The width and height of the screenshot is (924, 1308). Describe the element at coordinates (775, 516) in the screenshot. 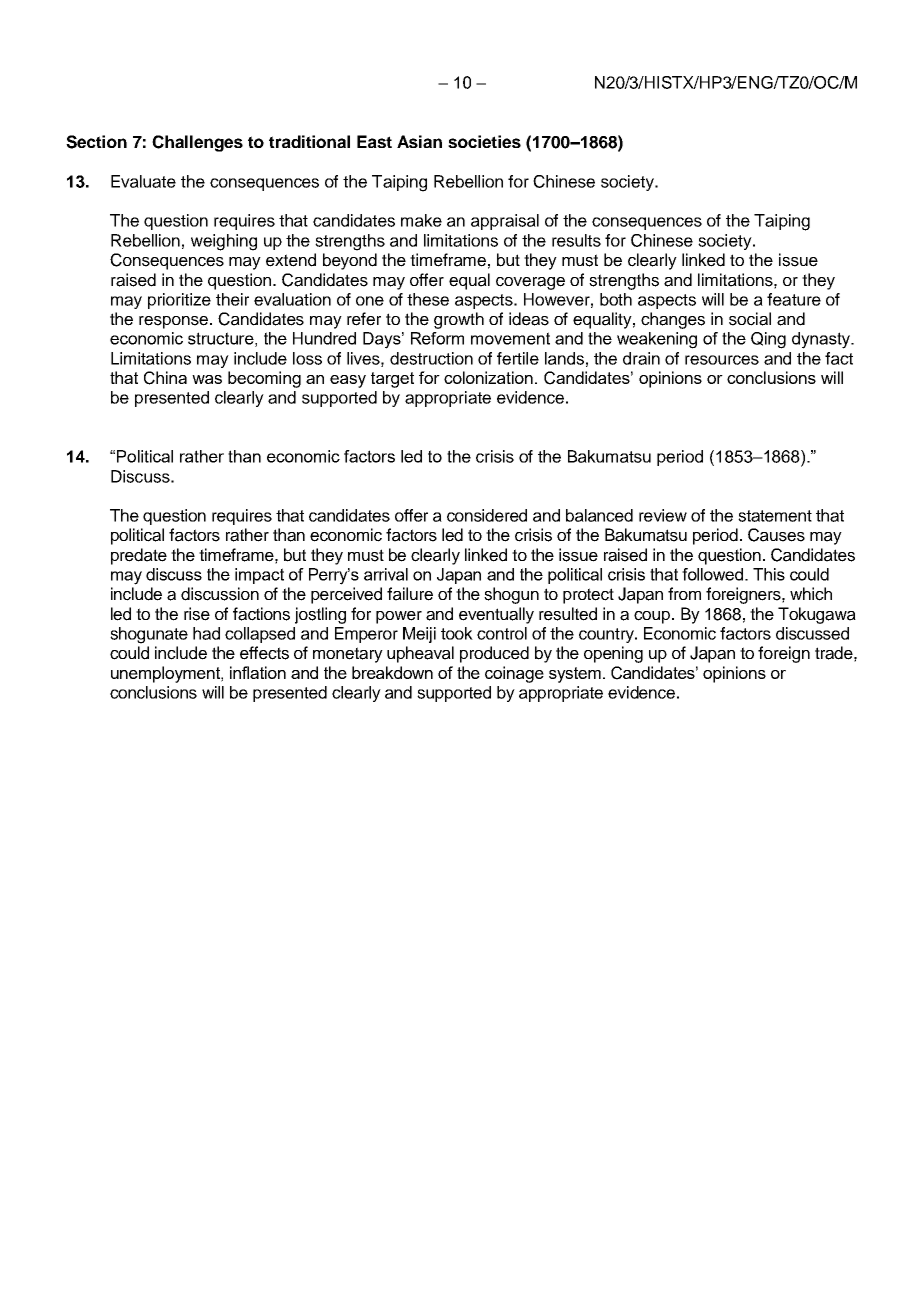

I see `statement` at that location.
